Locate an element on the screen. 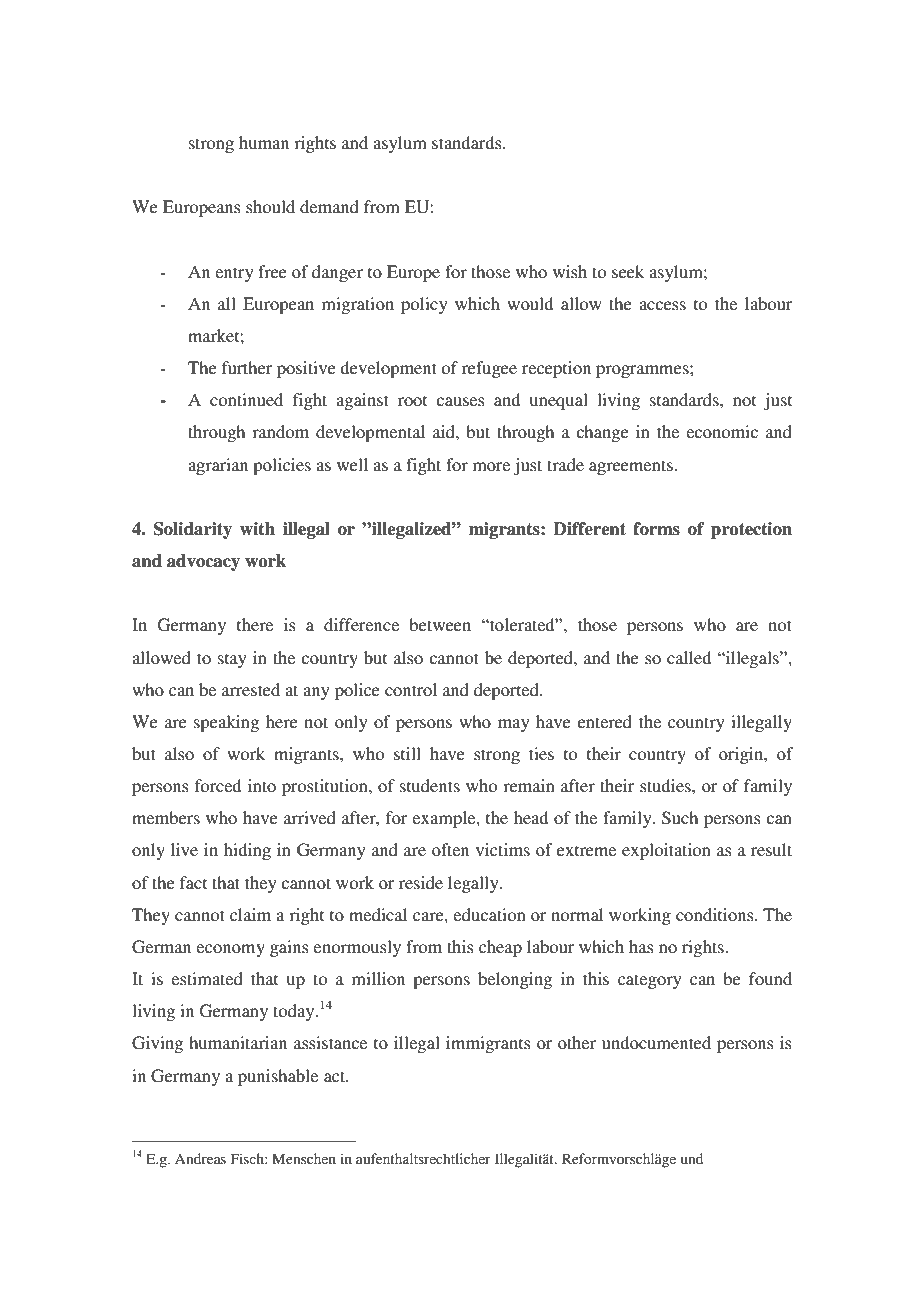 The width and height of the screenshot is (924, 1308). policy is located at coordinates (424, 305).
